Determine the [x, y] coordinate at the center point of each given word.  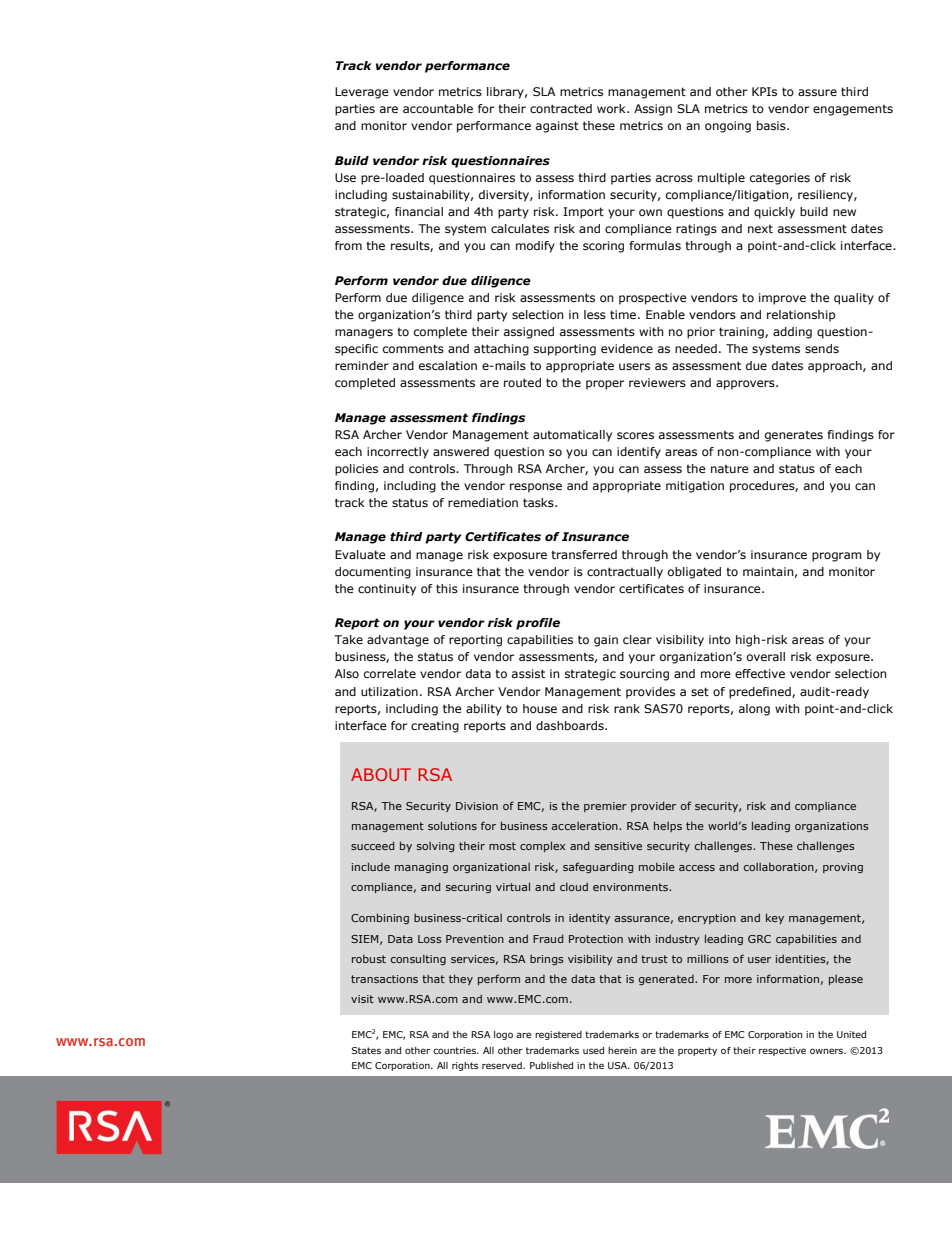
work [612, 108]
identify [639, 453]
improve [782, 299]
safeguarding [598, 867]
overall [766, 656]
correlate [390, 673]
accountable [438, 108]
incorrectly [398, 453]
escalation [448, 365]
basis [772, 125]
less [595, 314]
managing [421, 868]
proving [843, 868]
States [366, 1050]
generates [794, 436]
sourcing [644, 675]
